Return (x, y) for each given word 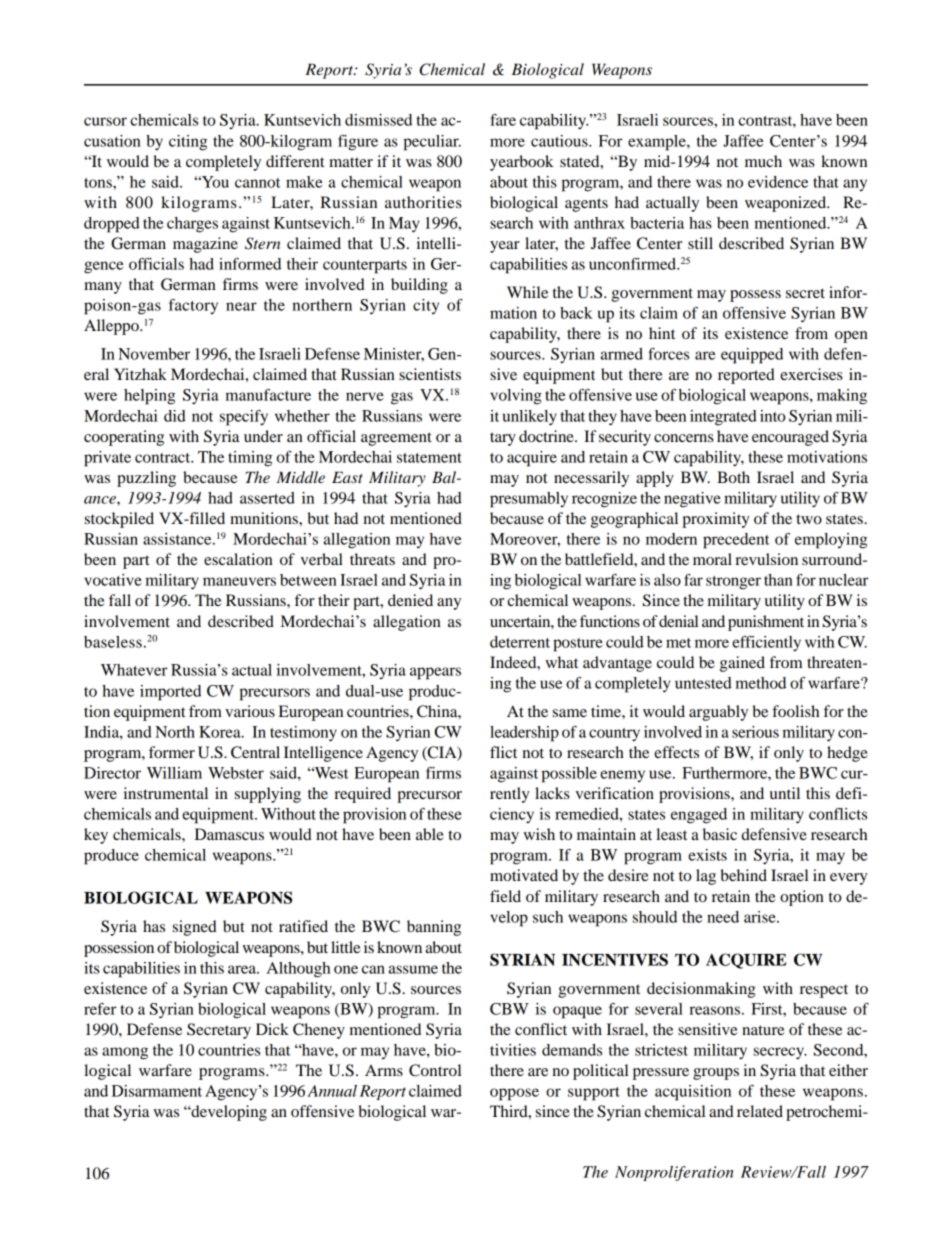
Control (435, 1070)
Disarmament (157, 1091)
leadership (524, 734)
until (785, 793)
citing (188, 143)
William (174, 773)
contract (164, 458)
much (763, 161)
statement (429, 458)
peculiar (432, 143)
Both (733, 477)
